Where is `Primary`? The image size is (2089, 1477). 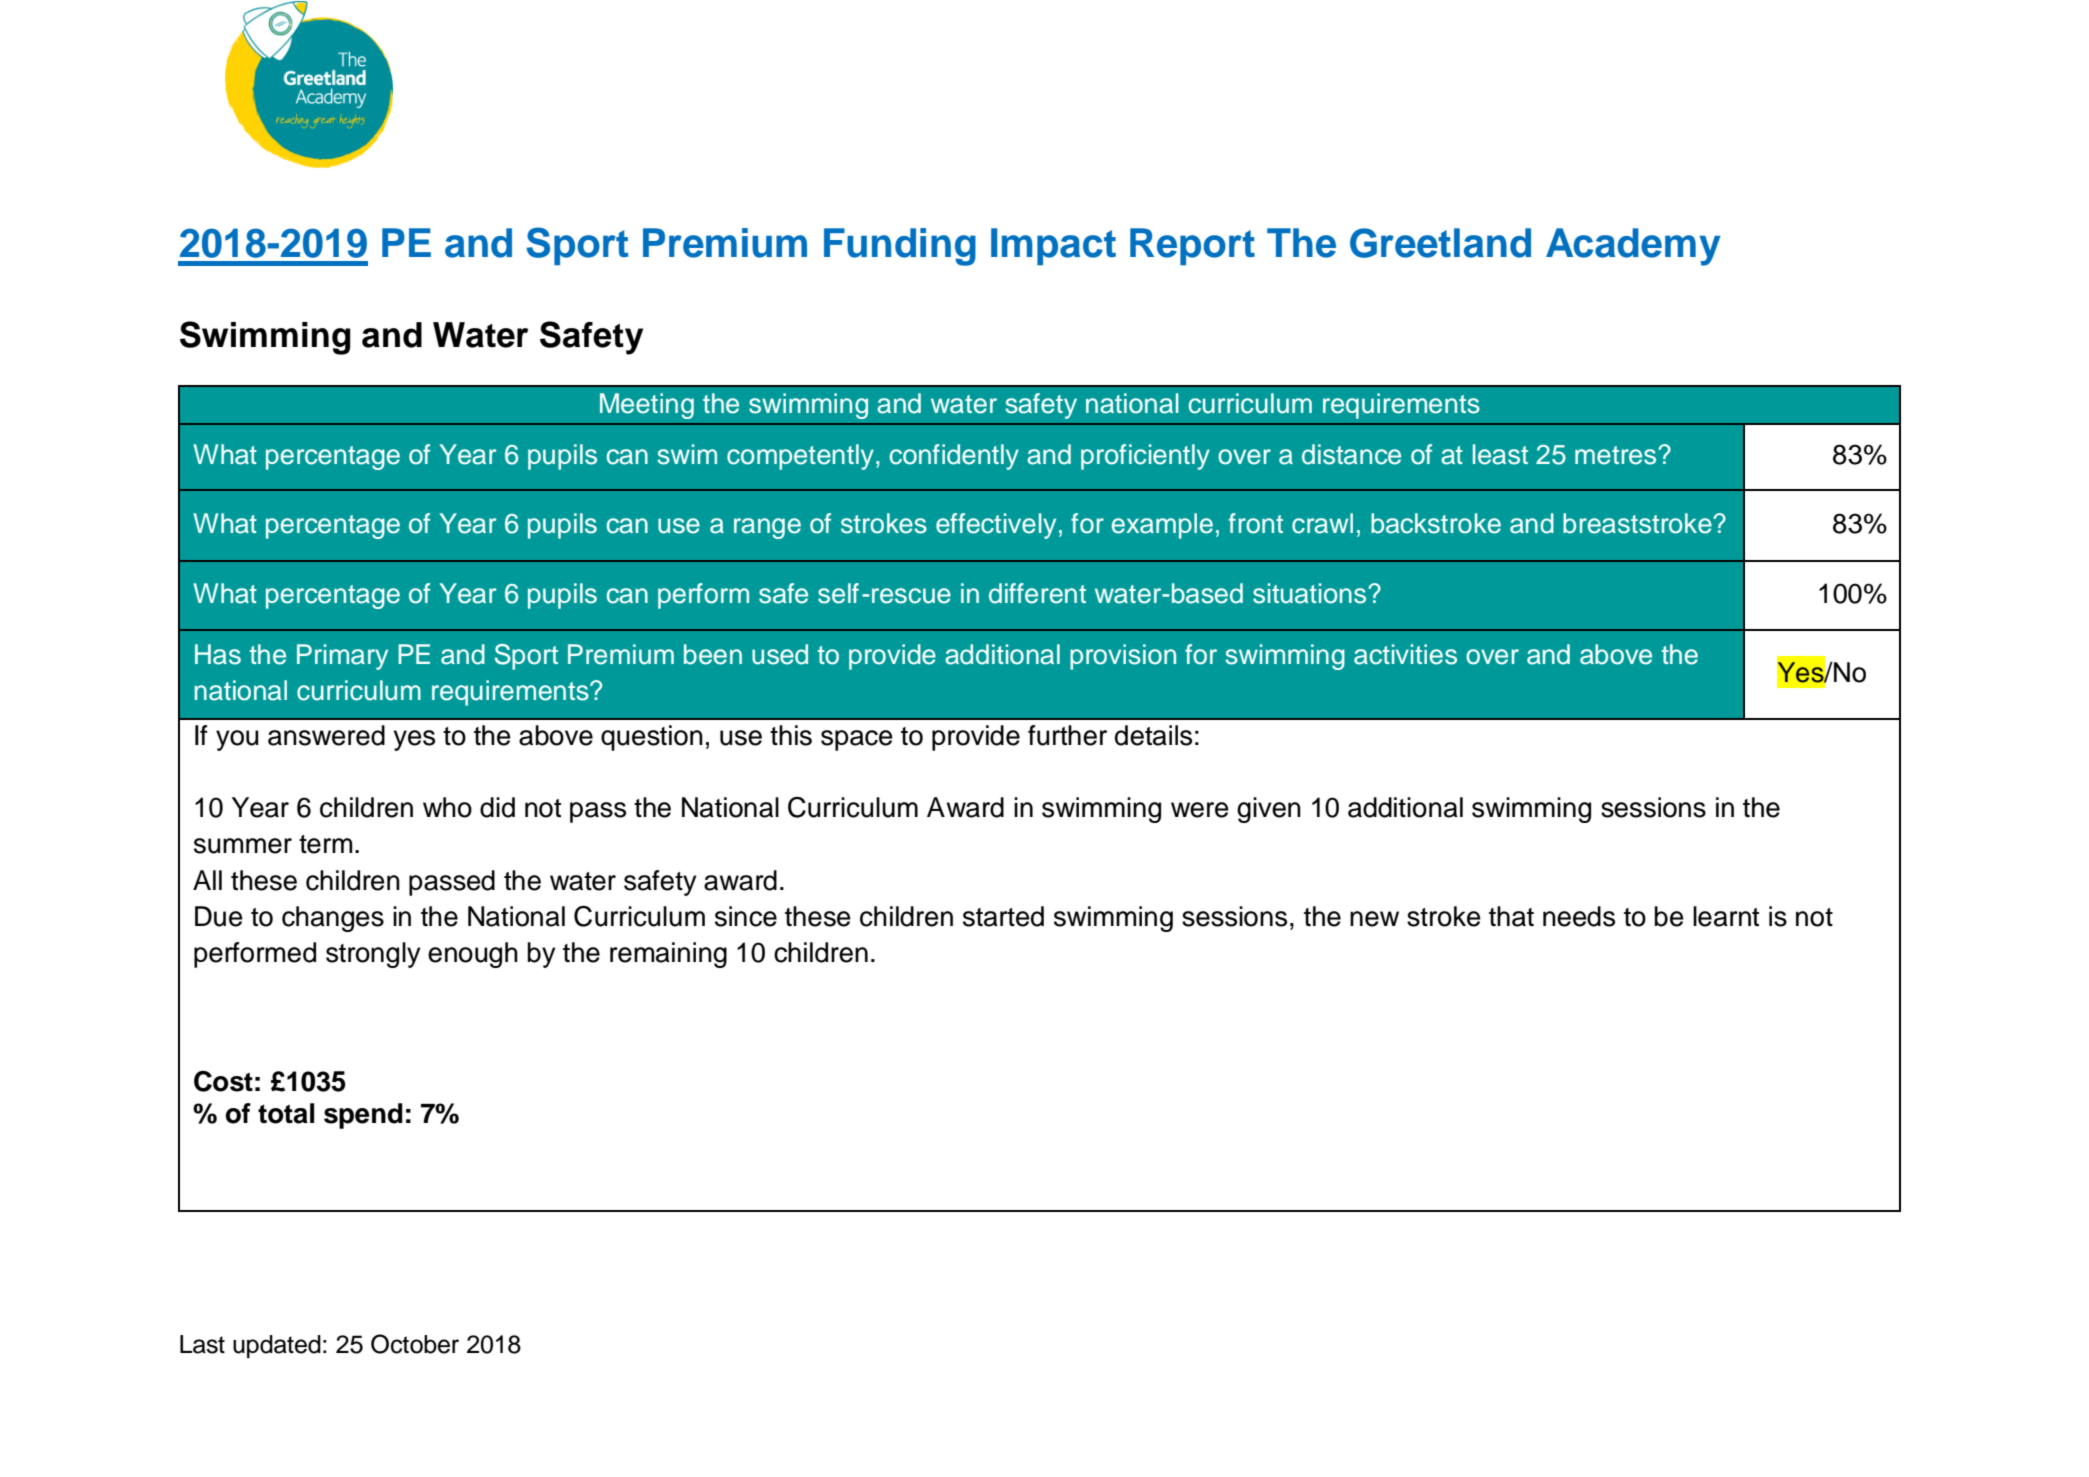 Primary is located at coordinates (342, 657).
